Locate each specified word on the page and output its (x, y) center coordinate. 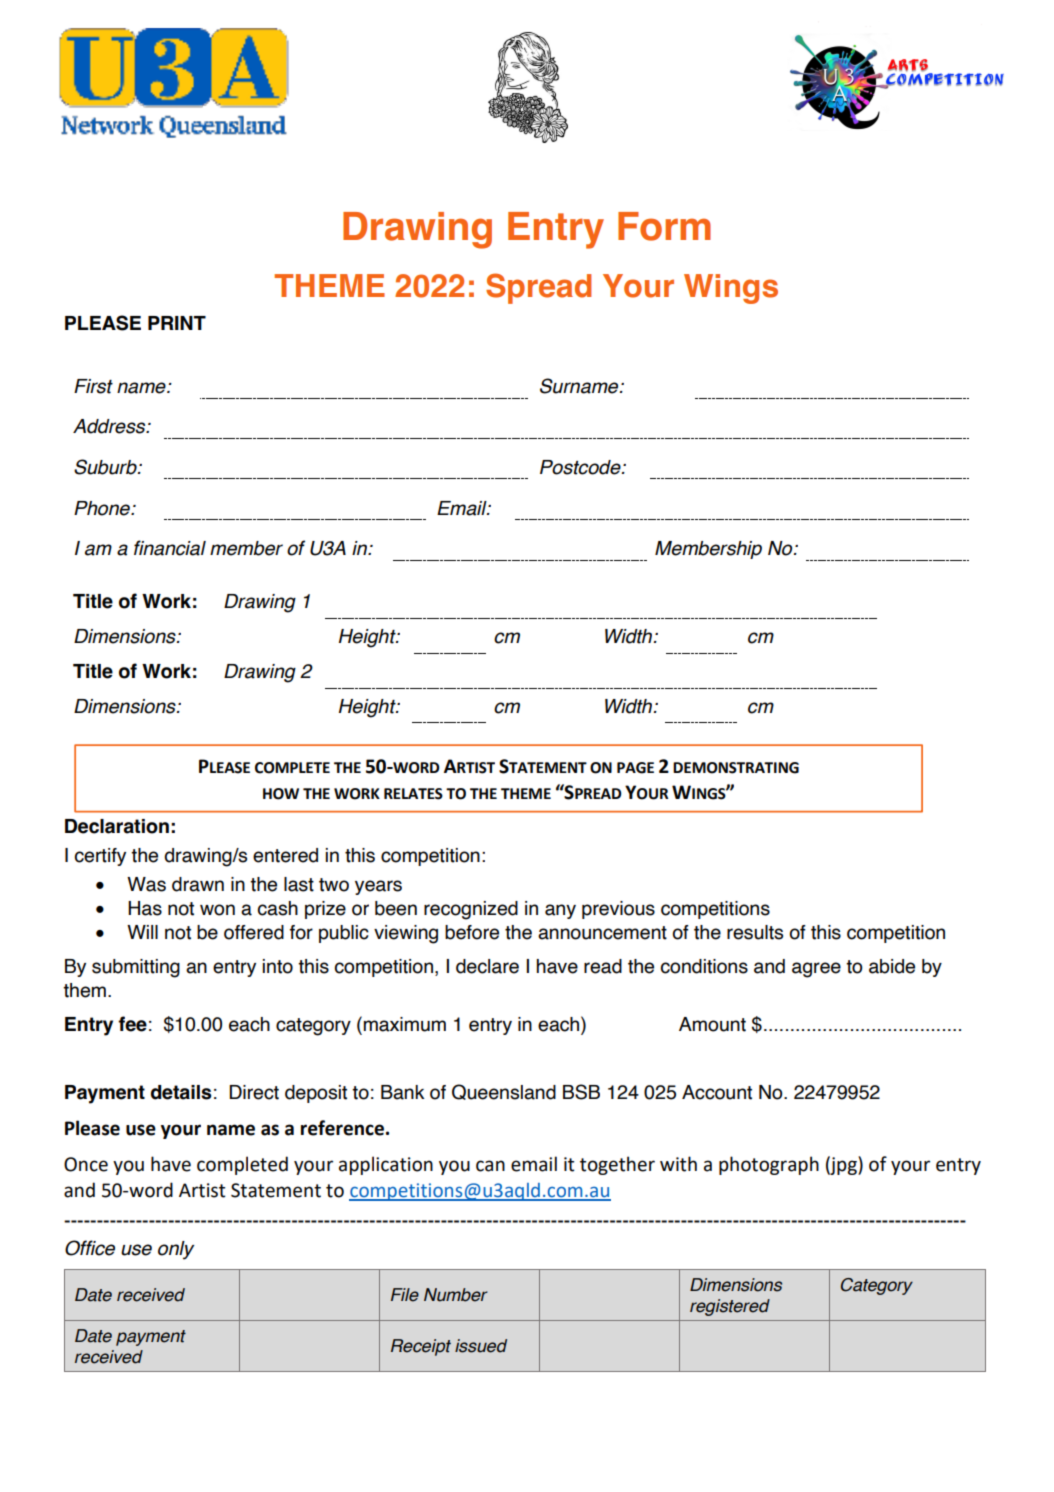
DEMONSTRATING (736, 768)
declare (487, 966)
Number (456, 1295)
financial (170, 548)
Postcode (581, 467)
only (176, 1250)
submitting (136, 968)
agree (816, 970)
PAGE (635, 768)
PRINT (177, 323)
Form (664, 226)
